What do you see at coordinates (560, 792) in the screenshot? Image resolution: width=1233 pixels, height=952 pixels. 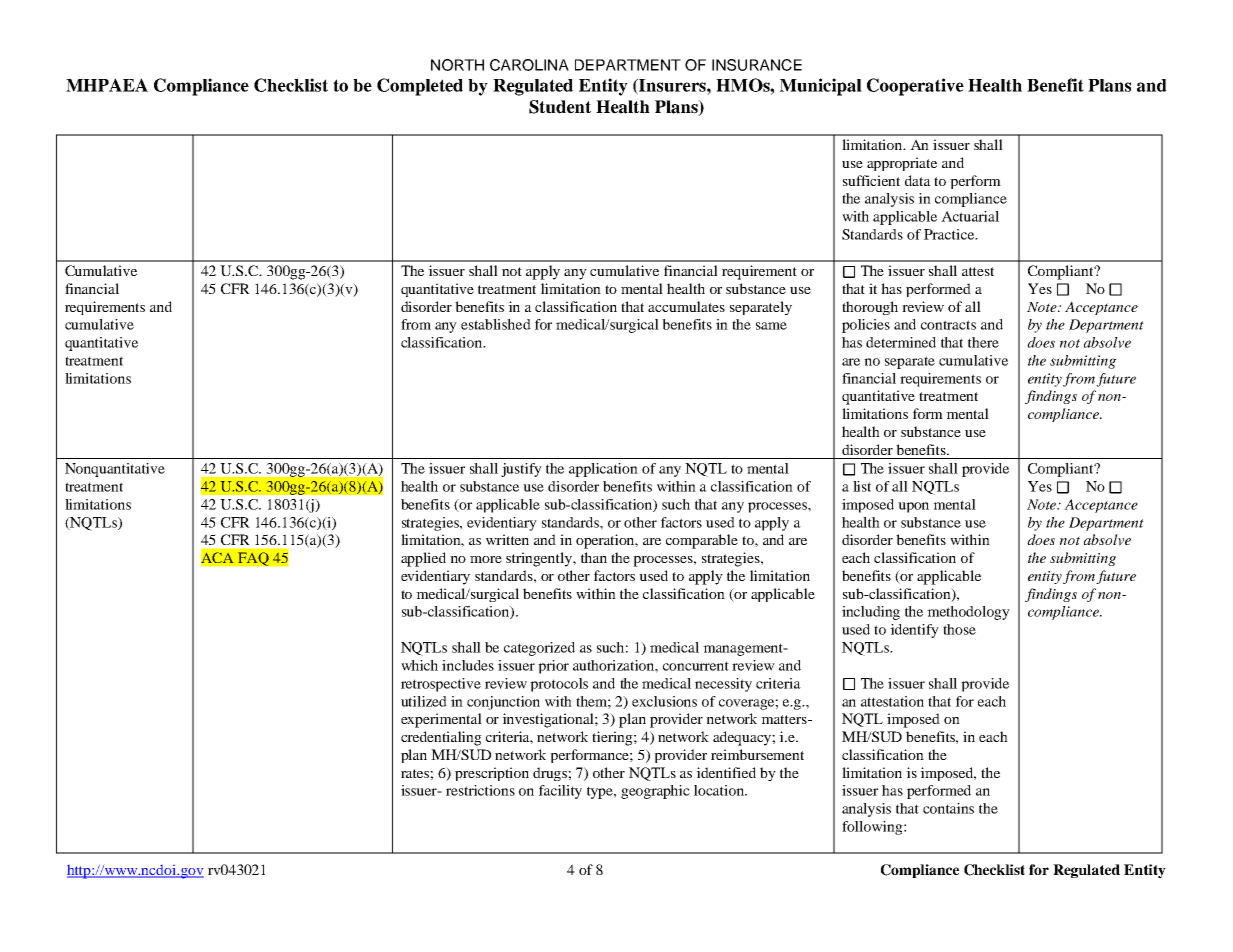 I see `facility` at bounding box center [560, 792].
